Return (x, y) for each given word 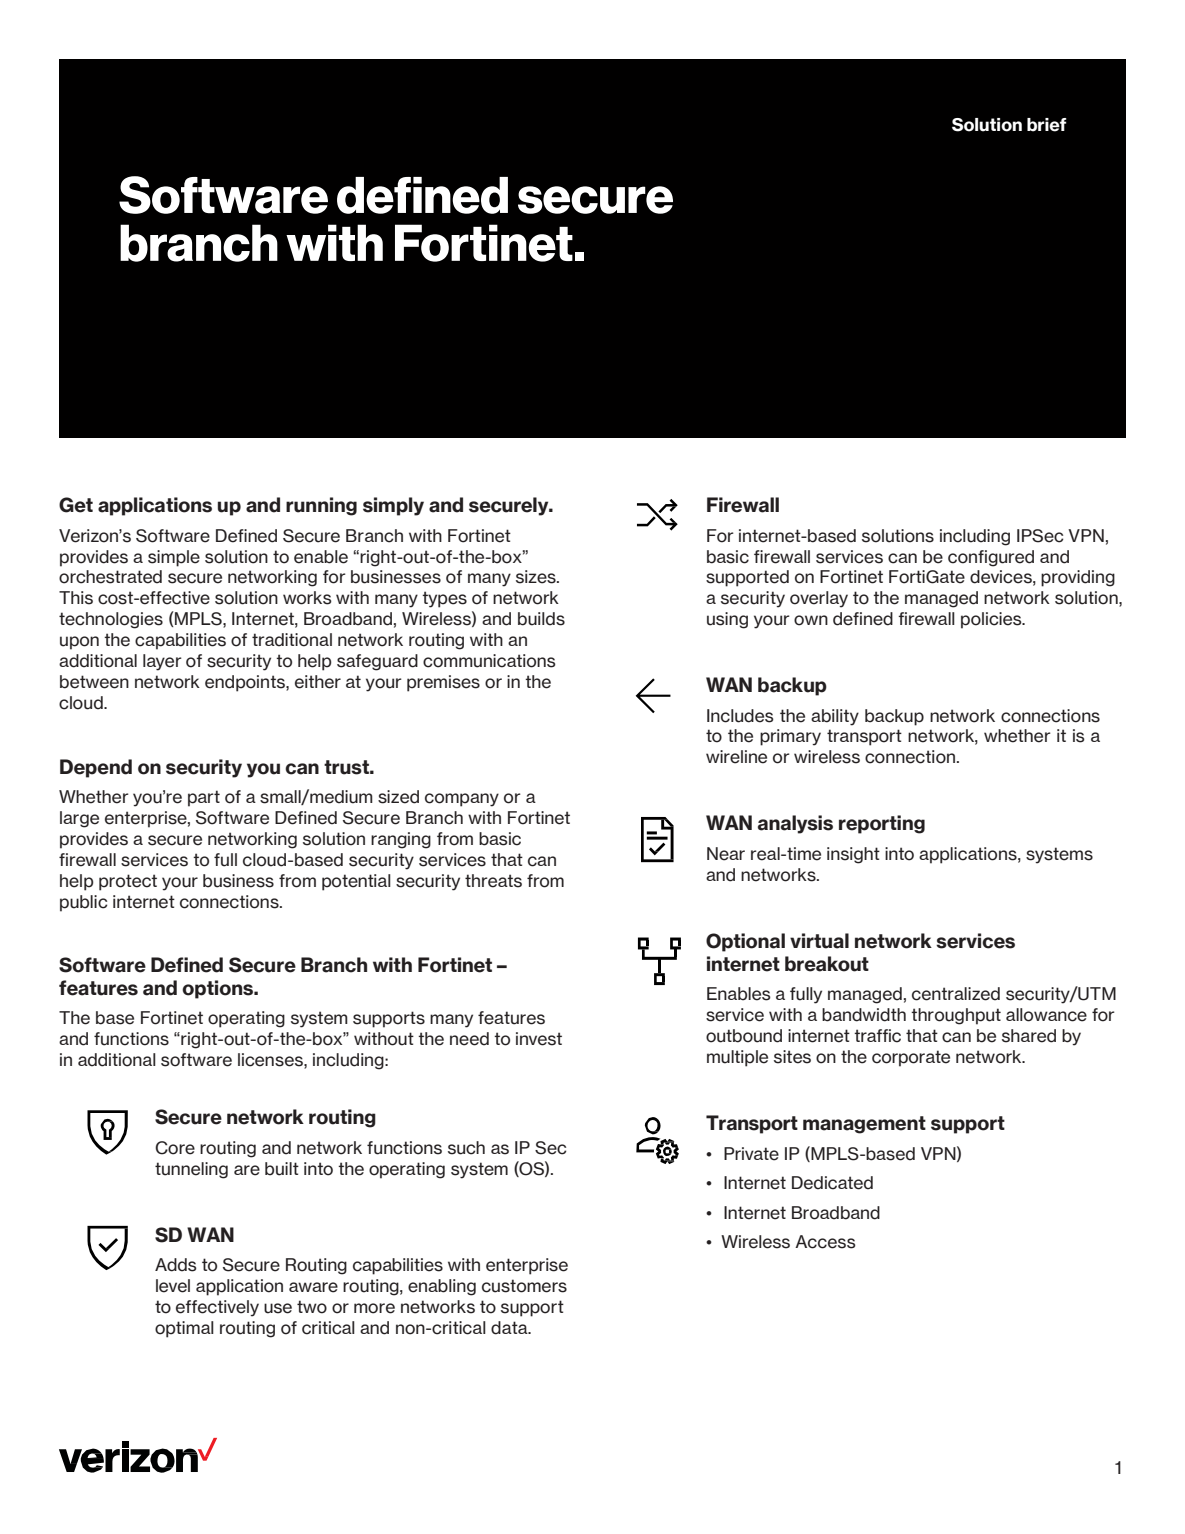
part (204, 798)
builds (541, 619)
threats (493, 881)
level (173, 1286)
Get (76, 505)
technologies (111, 620)
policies (992, 620)
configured (991, 558)
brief (1047, 125)
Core (175, 1148)
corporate (911, 1058)
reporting (882, 824)
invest (539, 1039)
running (321, 506)
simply (393, 506)
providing (1078, 578)
